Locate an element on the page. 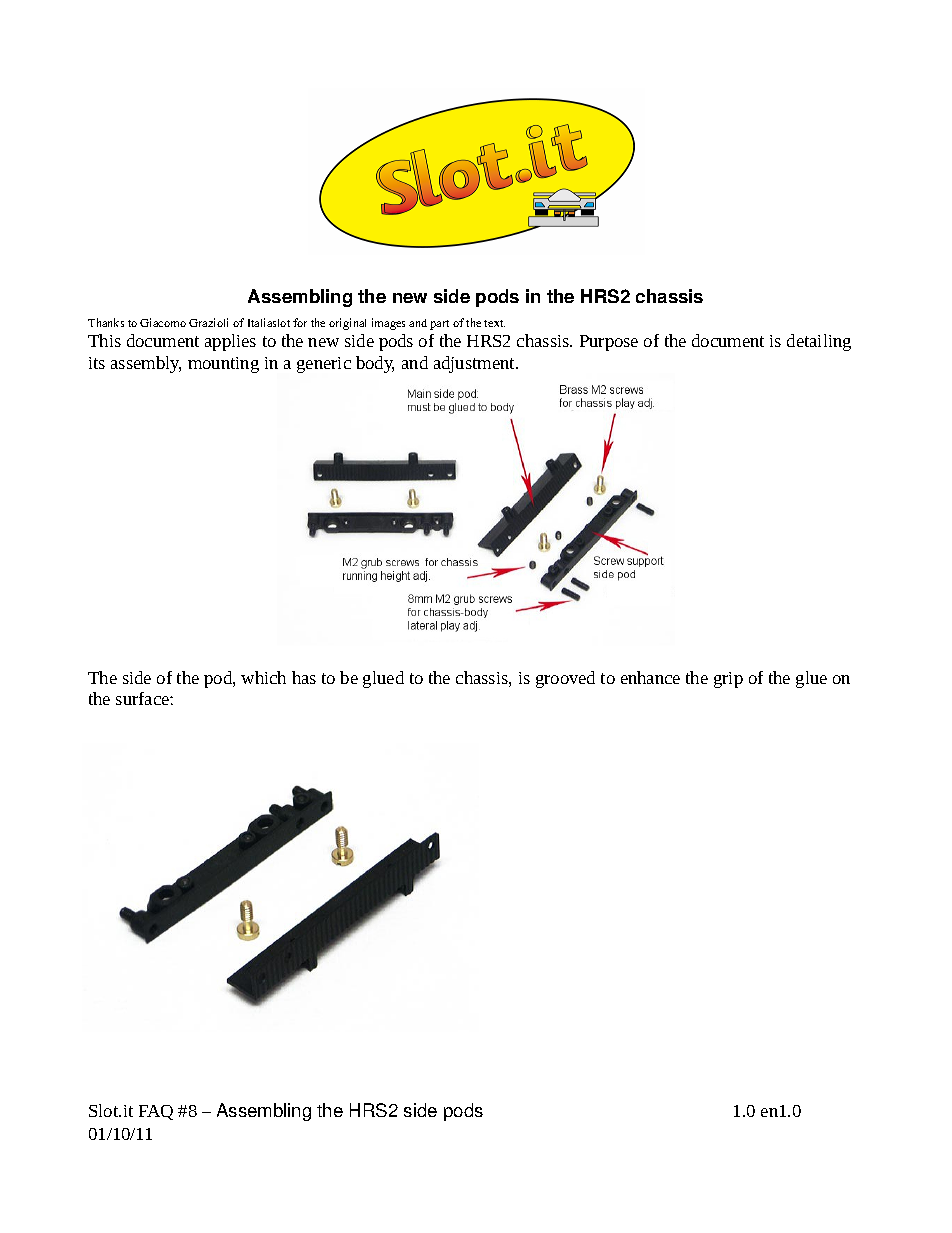  grip is located at coordinates (728, 680).
